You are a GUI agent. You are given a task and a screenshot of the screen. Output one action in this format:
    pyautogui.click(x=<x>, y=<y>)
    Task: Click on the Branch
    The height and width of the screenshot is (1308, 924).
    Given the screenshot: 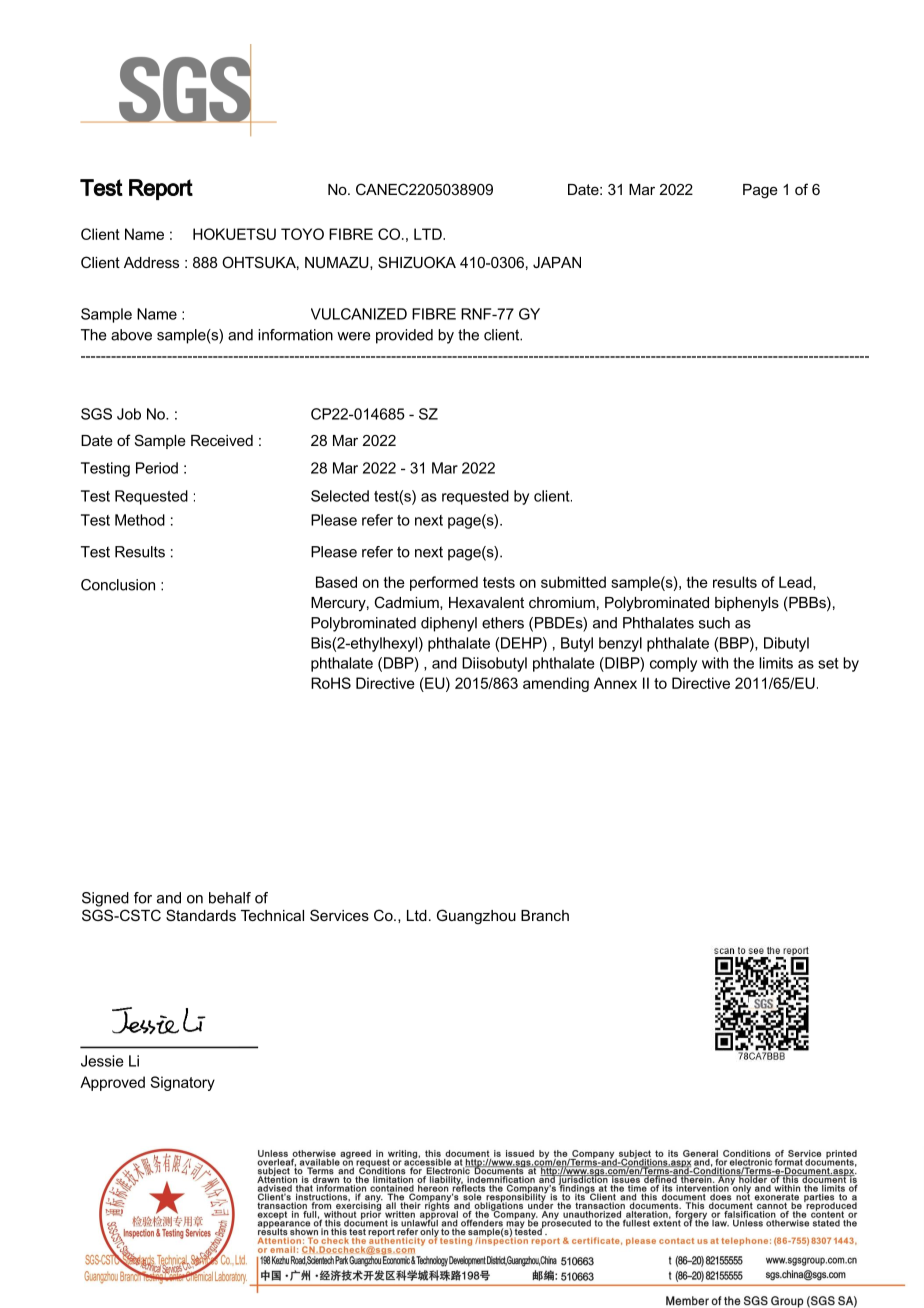 What is the action you would take?
    pyautogui.click(x=545, y=915)
